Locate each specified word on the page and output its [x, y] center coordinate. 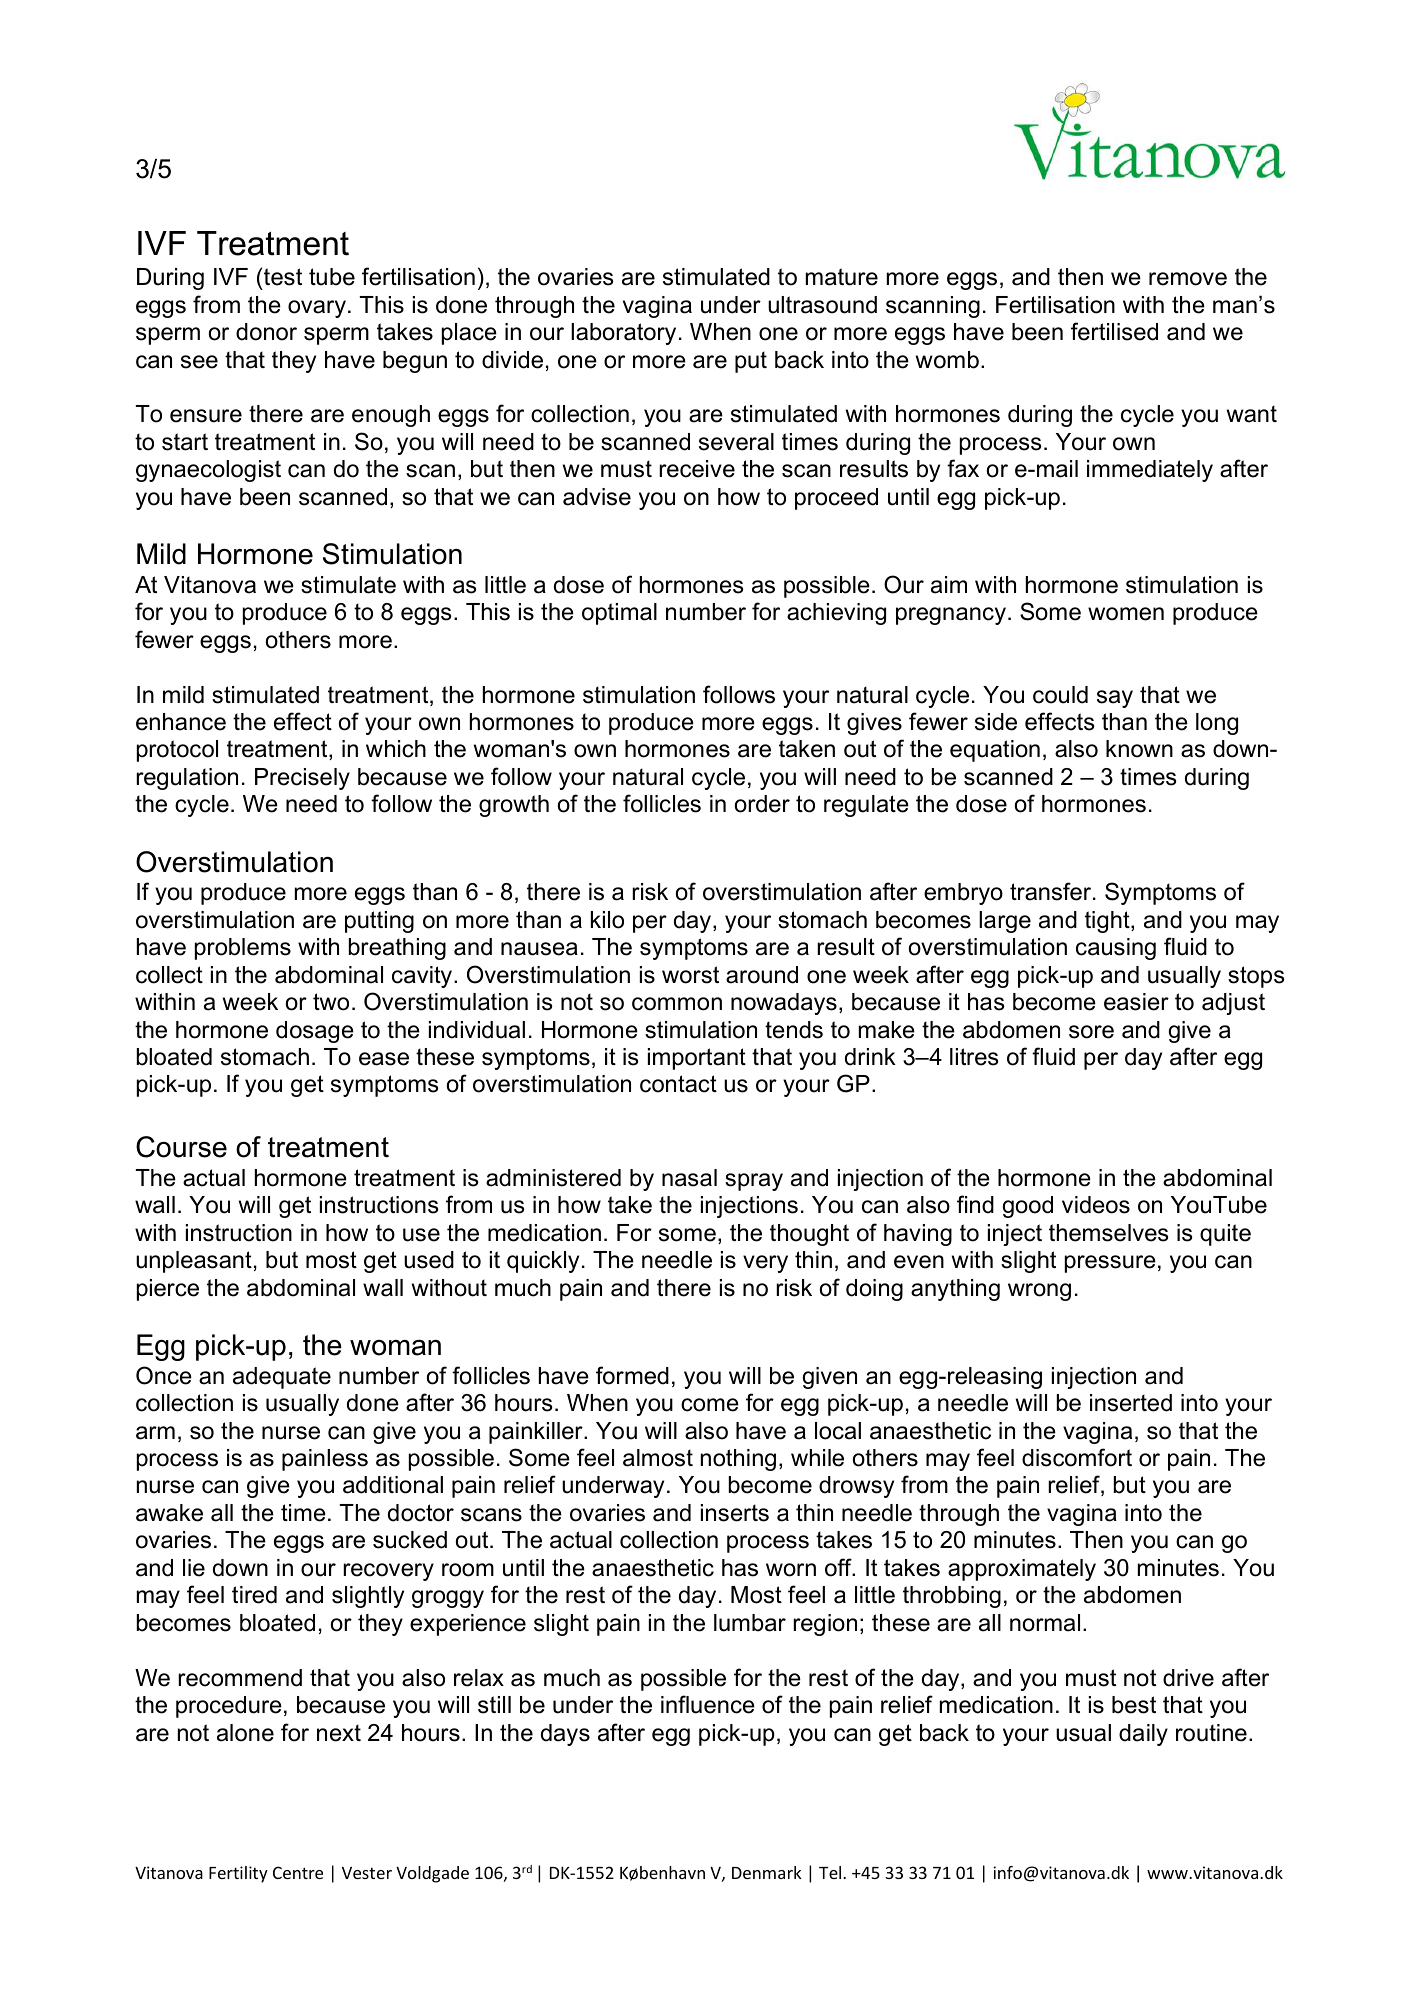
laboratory [623, 334]
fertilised [1114, 331]
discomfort [1077, 1457]
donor [266, 332]
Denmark [767, 1872]
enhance [181, 722]
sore [1091, 1032]
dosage [315, 1032]
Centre [298, 1872]
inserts [735, 1513]
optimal [619, 614]
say [1115, 699]
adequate [282, 1378]
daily [1143, 1735]
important [697, 1059]
